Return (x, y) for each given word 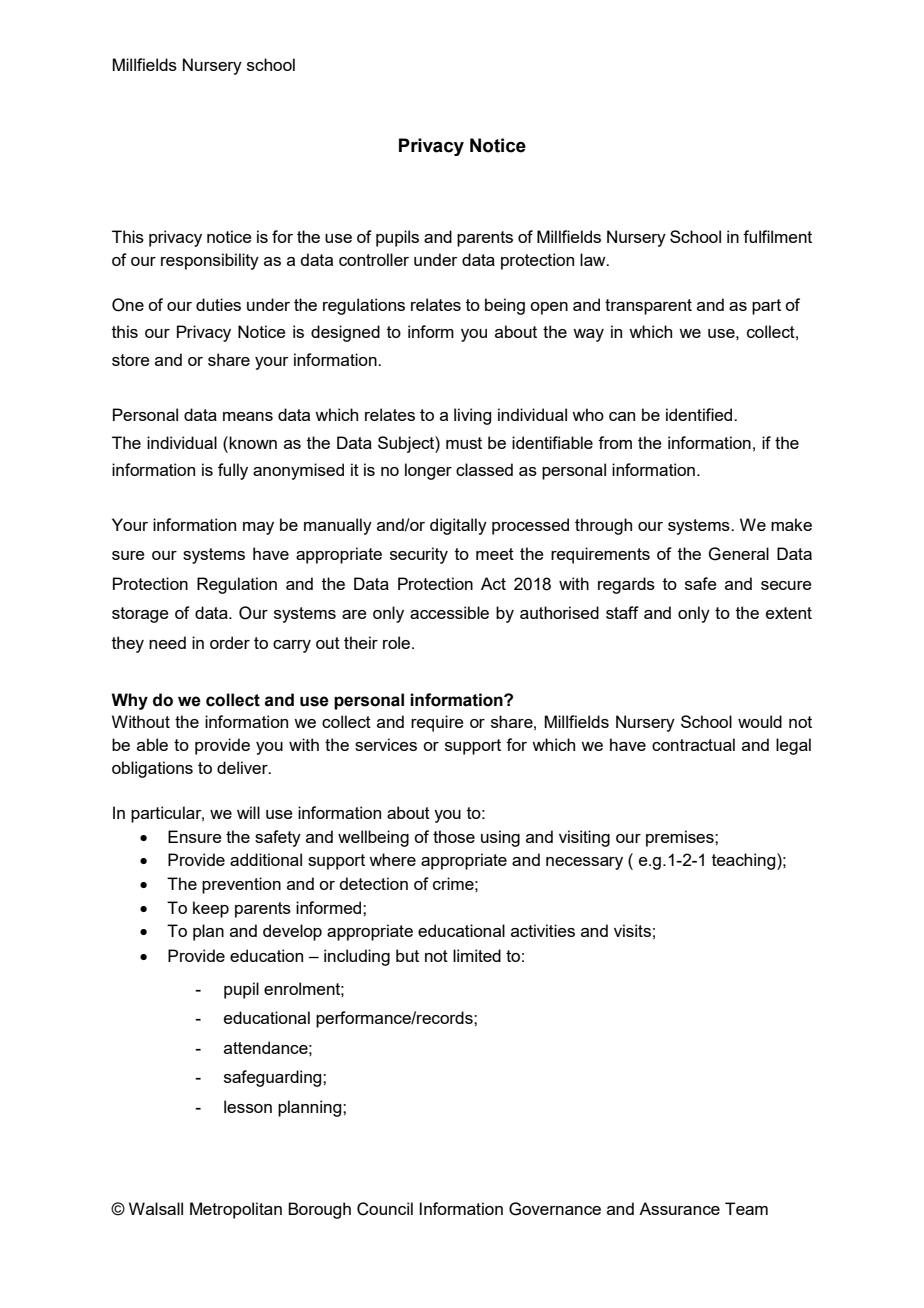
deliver (243, 767)
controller (374, 259)
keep (211, 909)
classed (484, 469)
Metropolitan (236, 1210)
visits (632, 930)
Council (385, 1209)
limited (477, 955)
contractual (693, 744)
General (738, 554)
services (386, 744)
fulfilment (777, 236)
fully (233, 471)
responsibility (210, 261)
